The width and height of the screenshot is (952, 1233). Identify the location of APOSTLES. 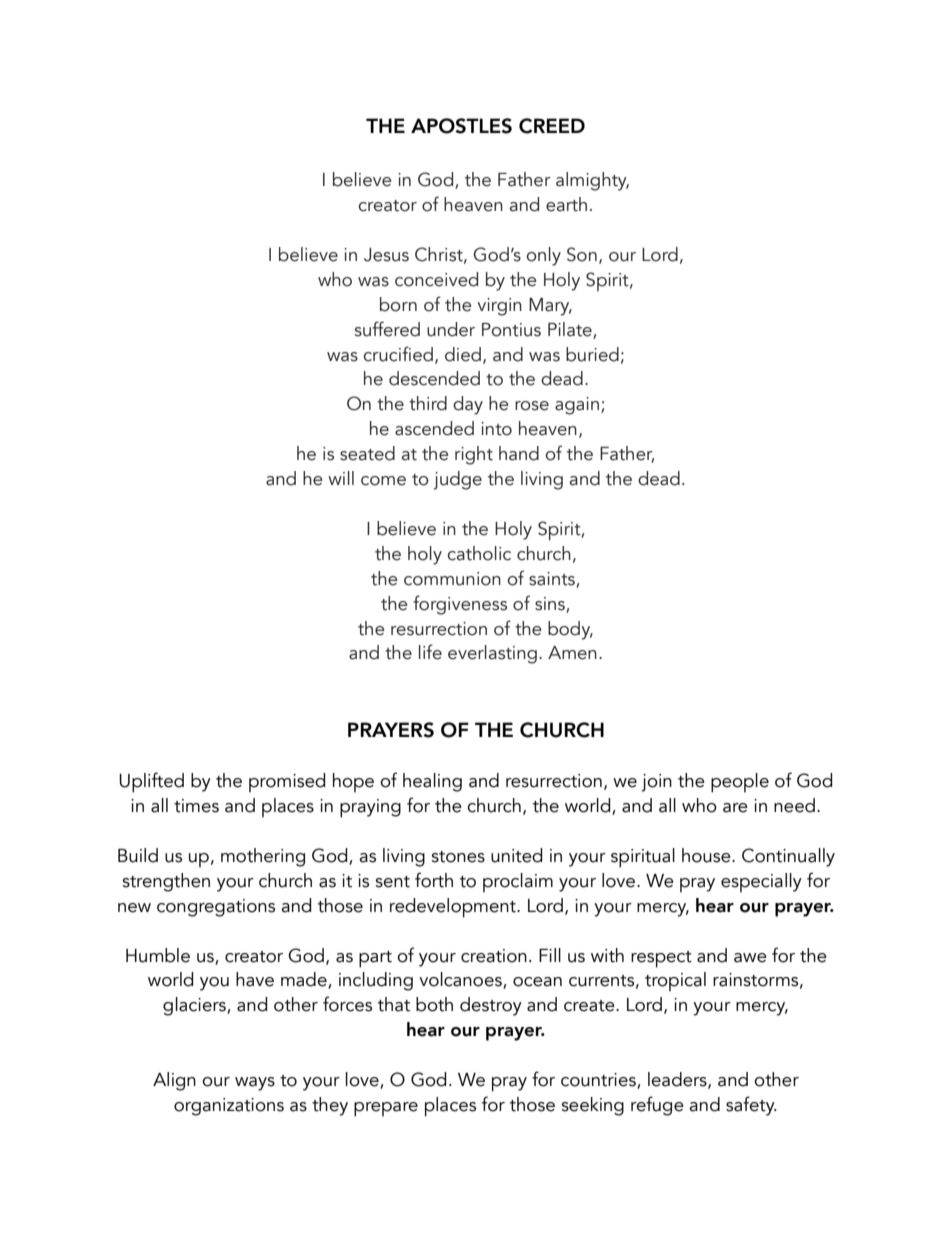
(461, 126).
